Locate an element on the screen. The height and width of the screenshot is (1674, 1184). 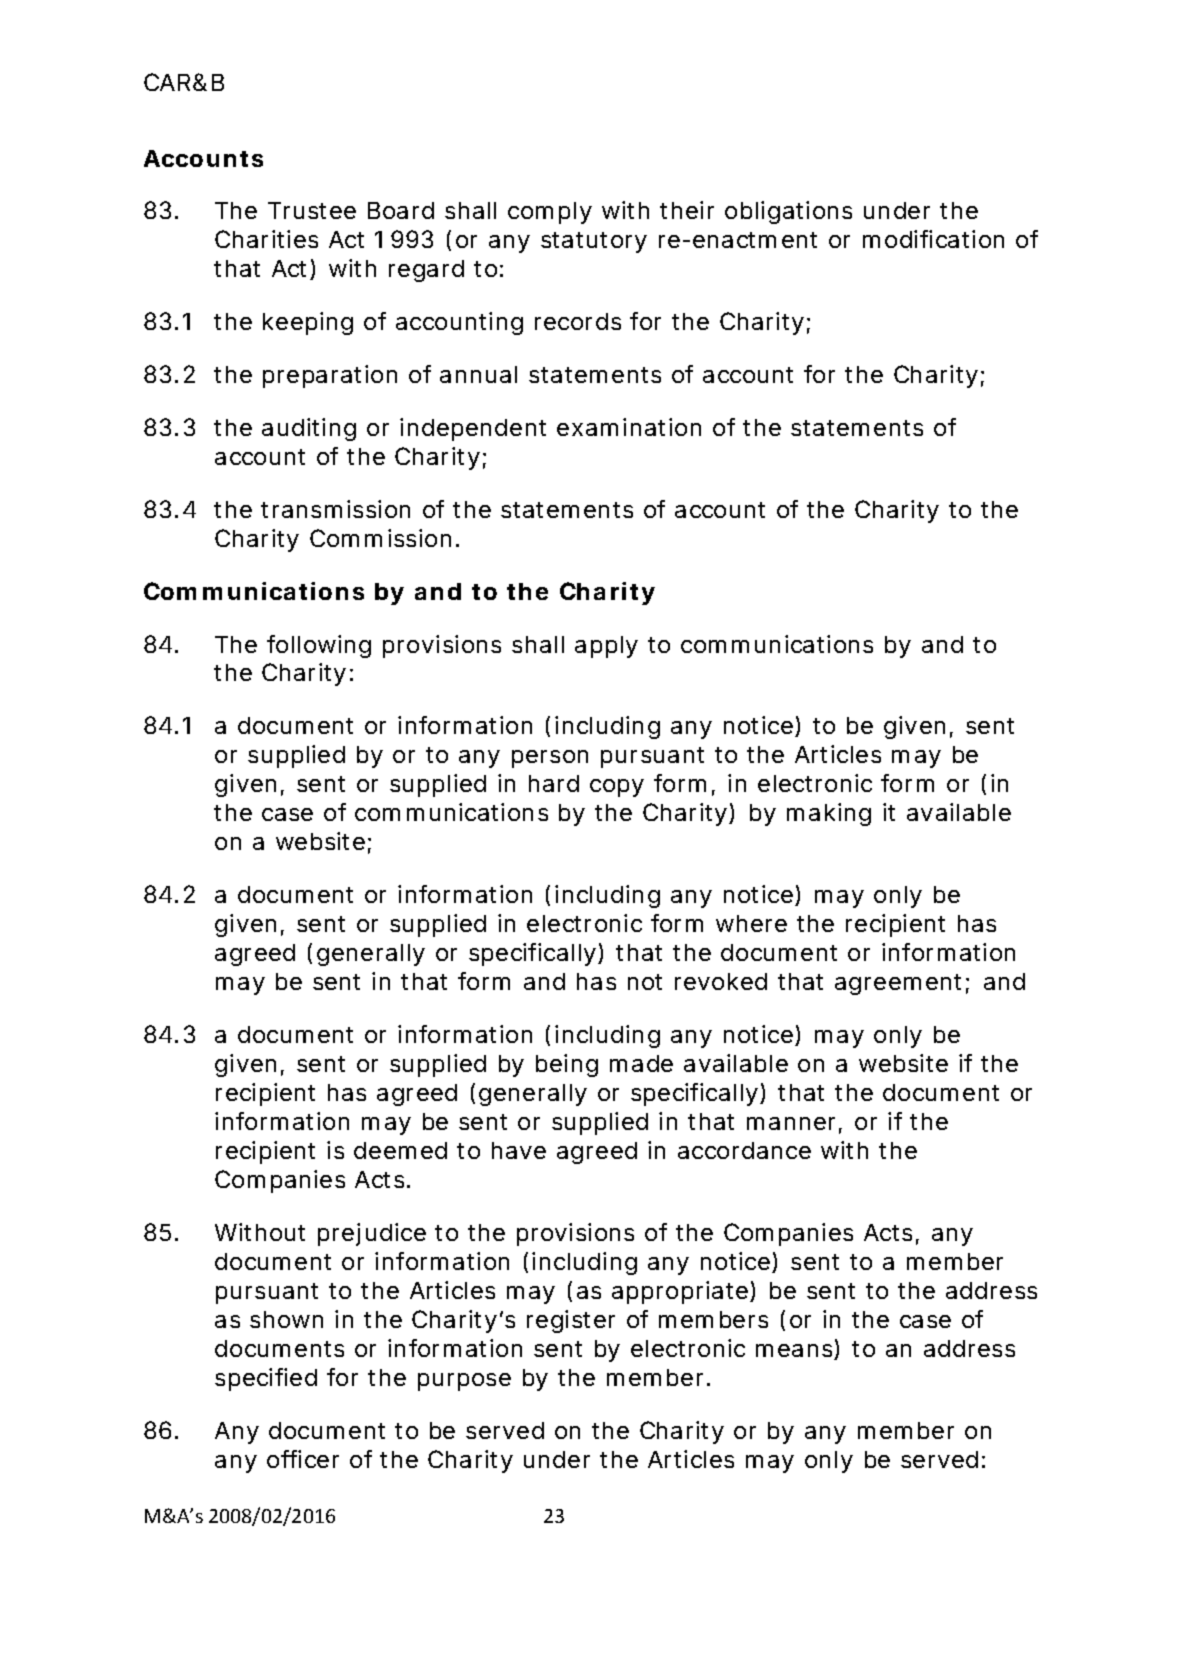
register is located at coordinates (571, 1321).
